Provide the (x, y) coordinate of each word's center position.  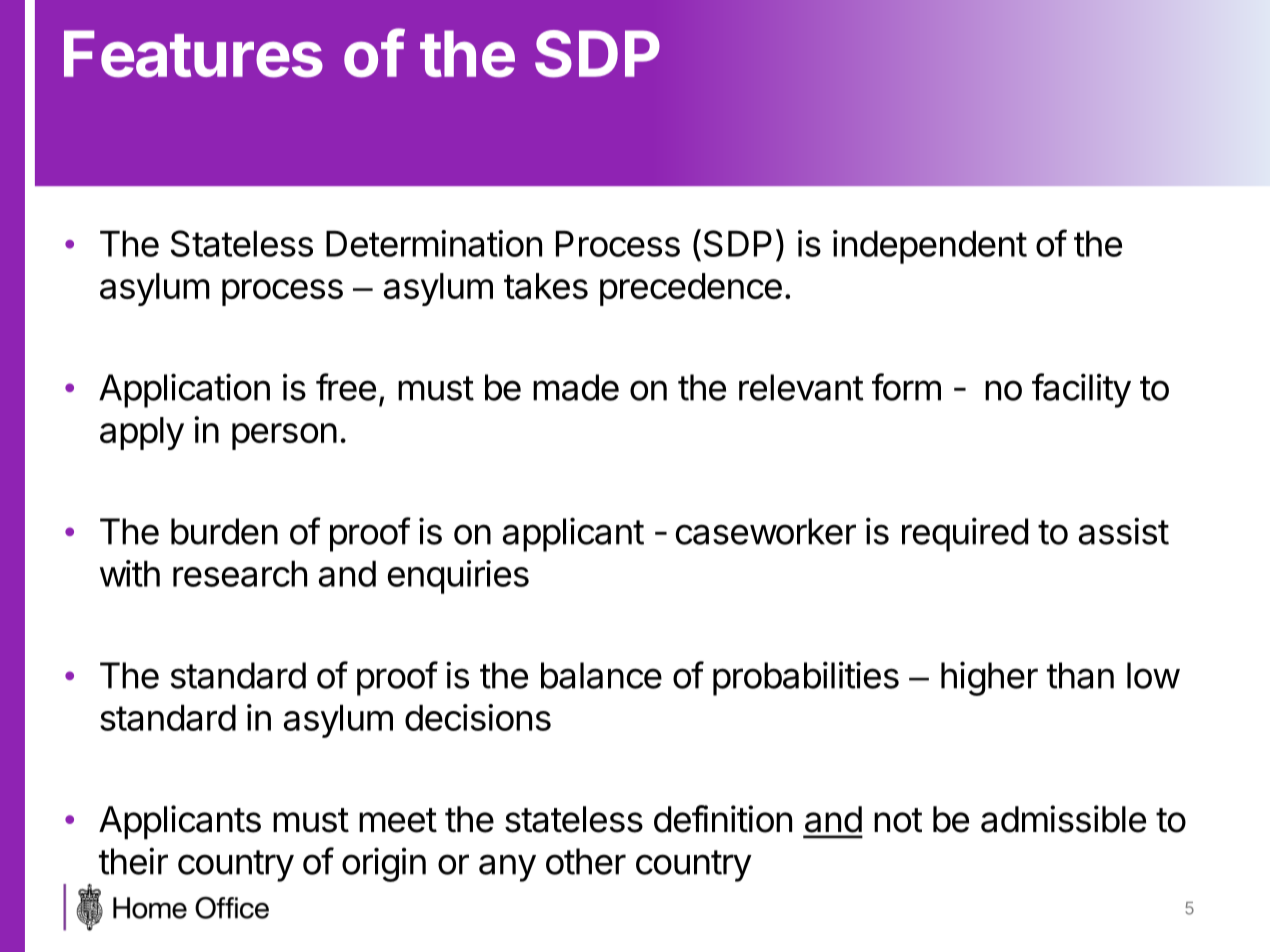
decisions (478, 717)
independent (930, 247)
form (906, 387)
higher (989, 678)
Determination (434, 243)
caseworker (766, 531)
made (576, 387)
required (965, 534)
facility (1081, 390)
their (133, 861)
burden (224, 531)
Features (193, 54)
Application (184, 390)
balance (601, 675)
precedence (691, 289)
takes (546, 286)
